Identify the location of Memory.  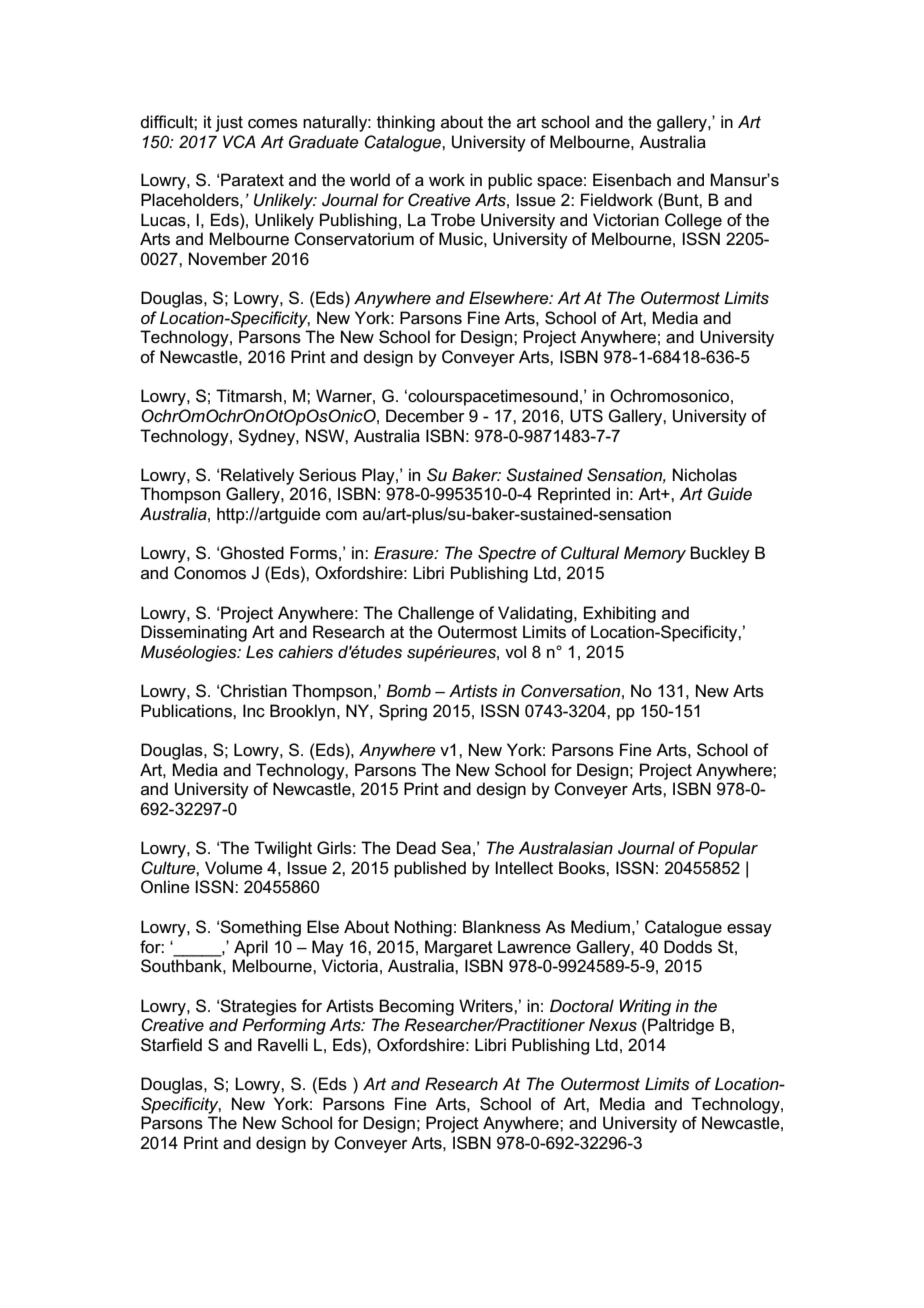
(655, 554).
